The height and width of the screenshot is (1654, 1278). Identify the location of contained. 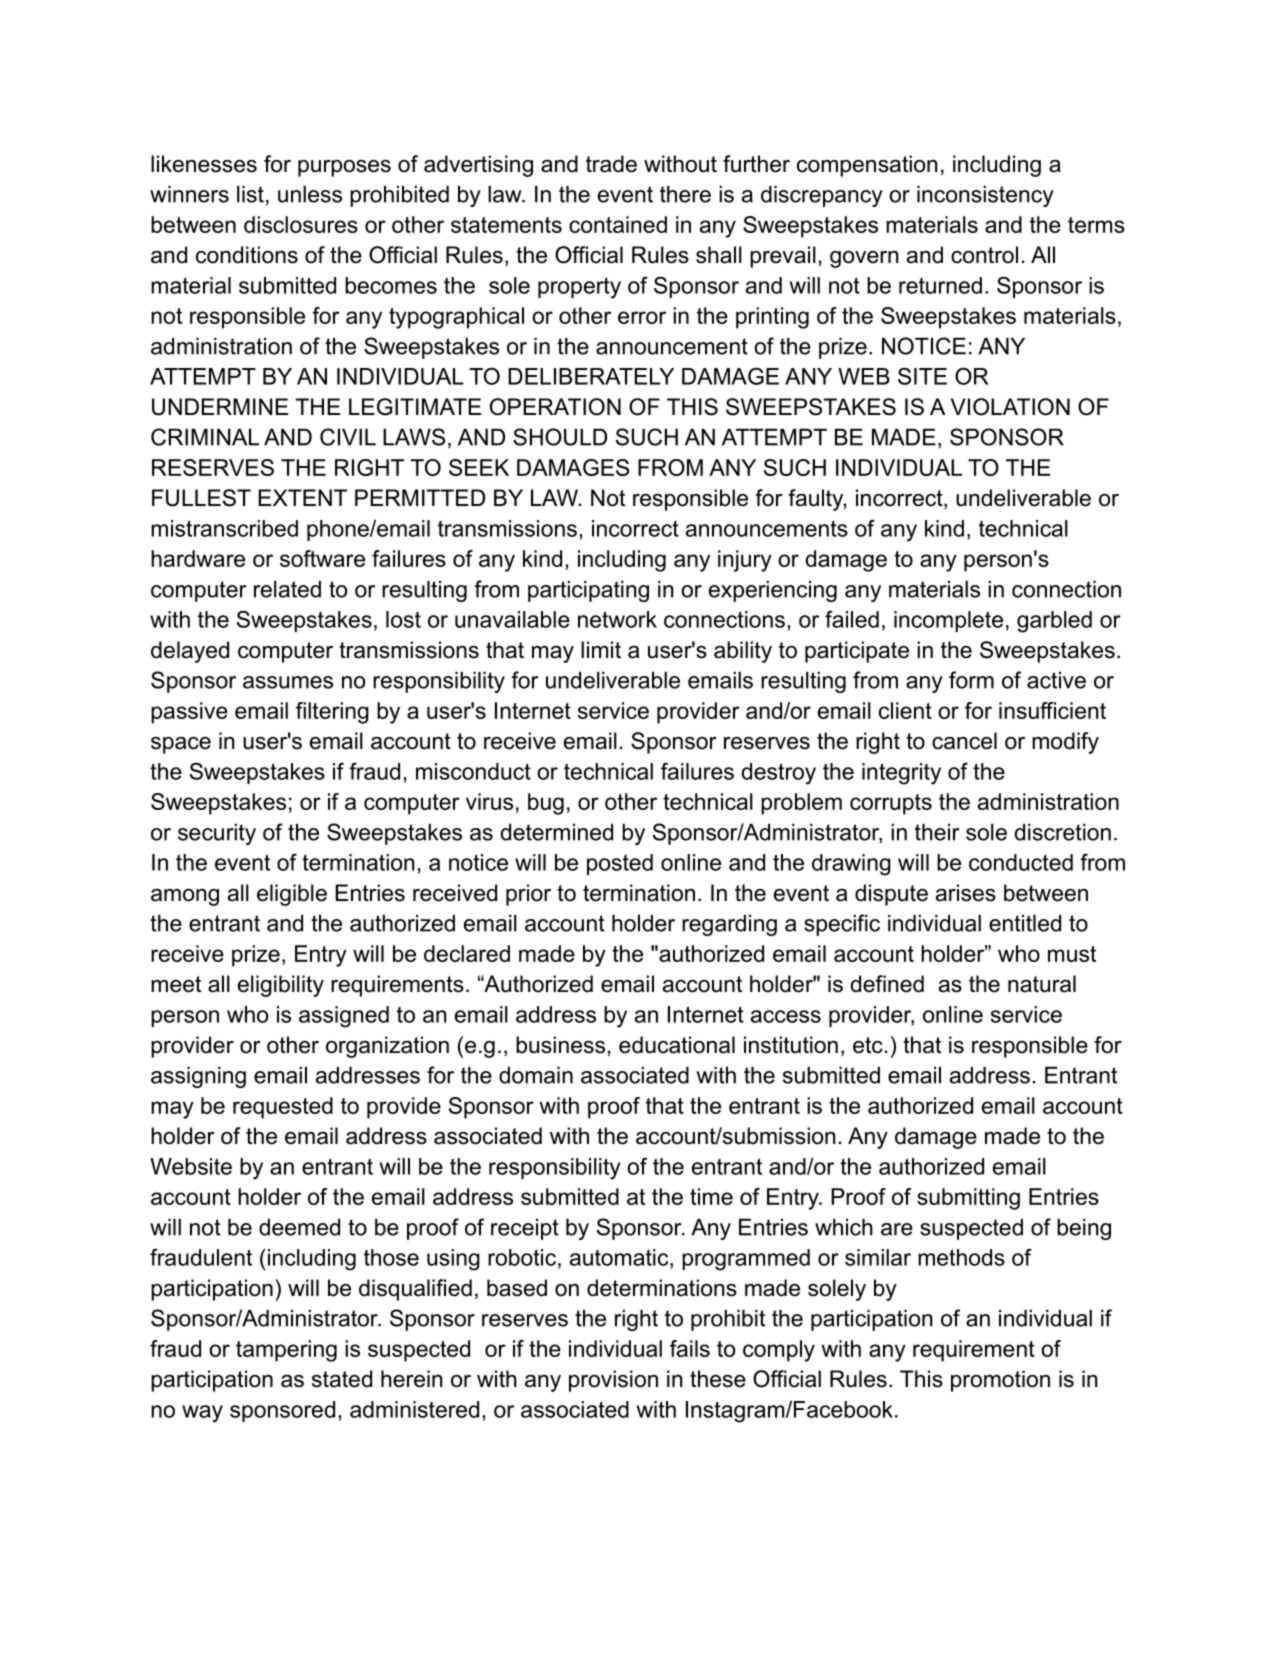
(618, 224).
